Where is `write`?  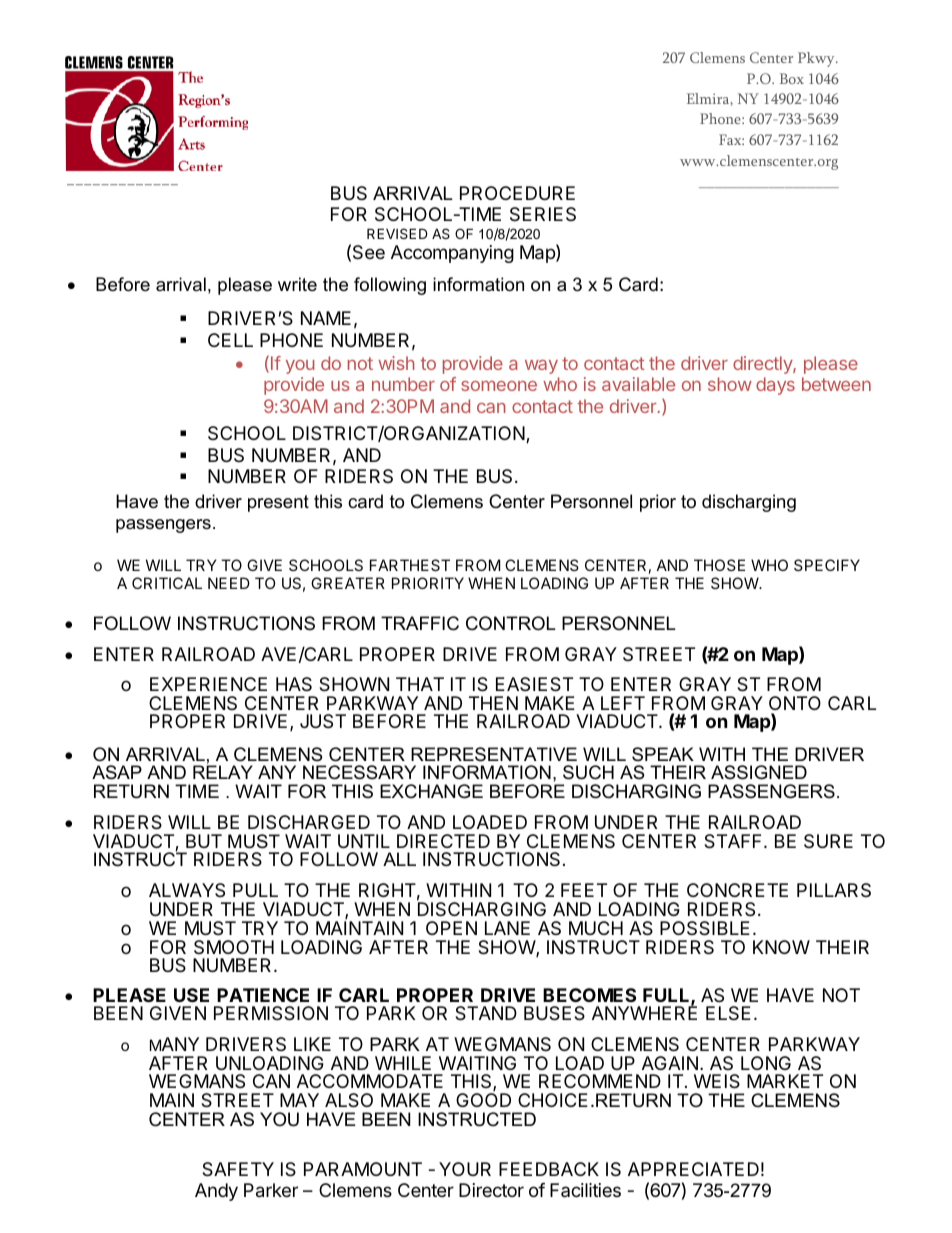 write is located at coordinates (297, 284).
